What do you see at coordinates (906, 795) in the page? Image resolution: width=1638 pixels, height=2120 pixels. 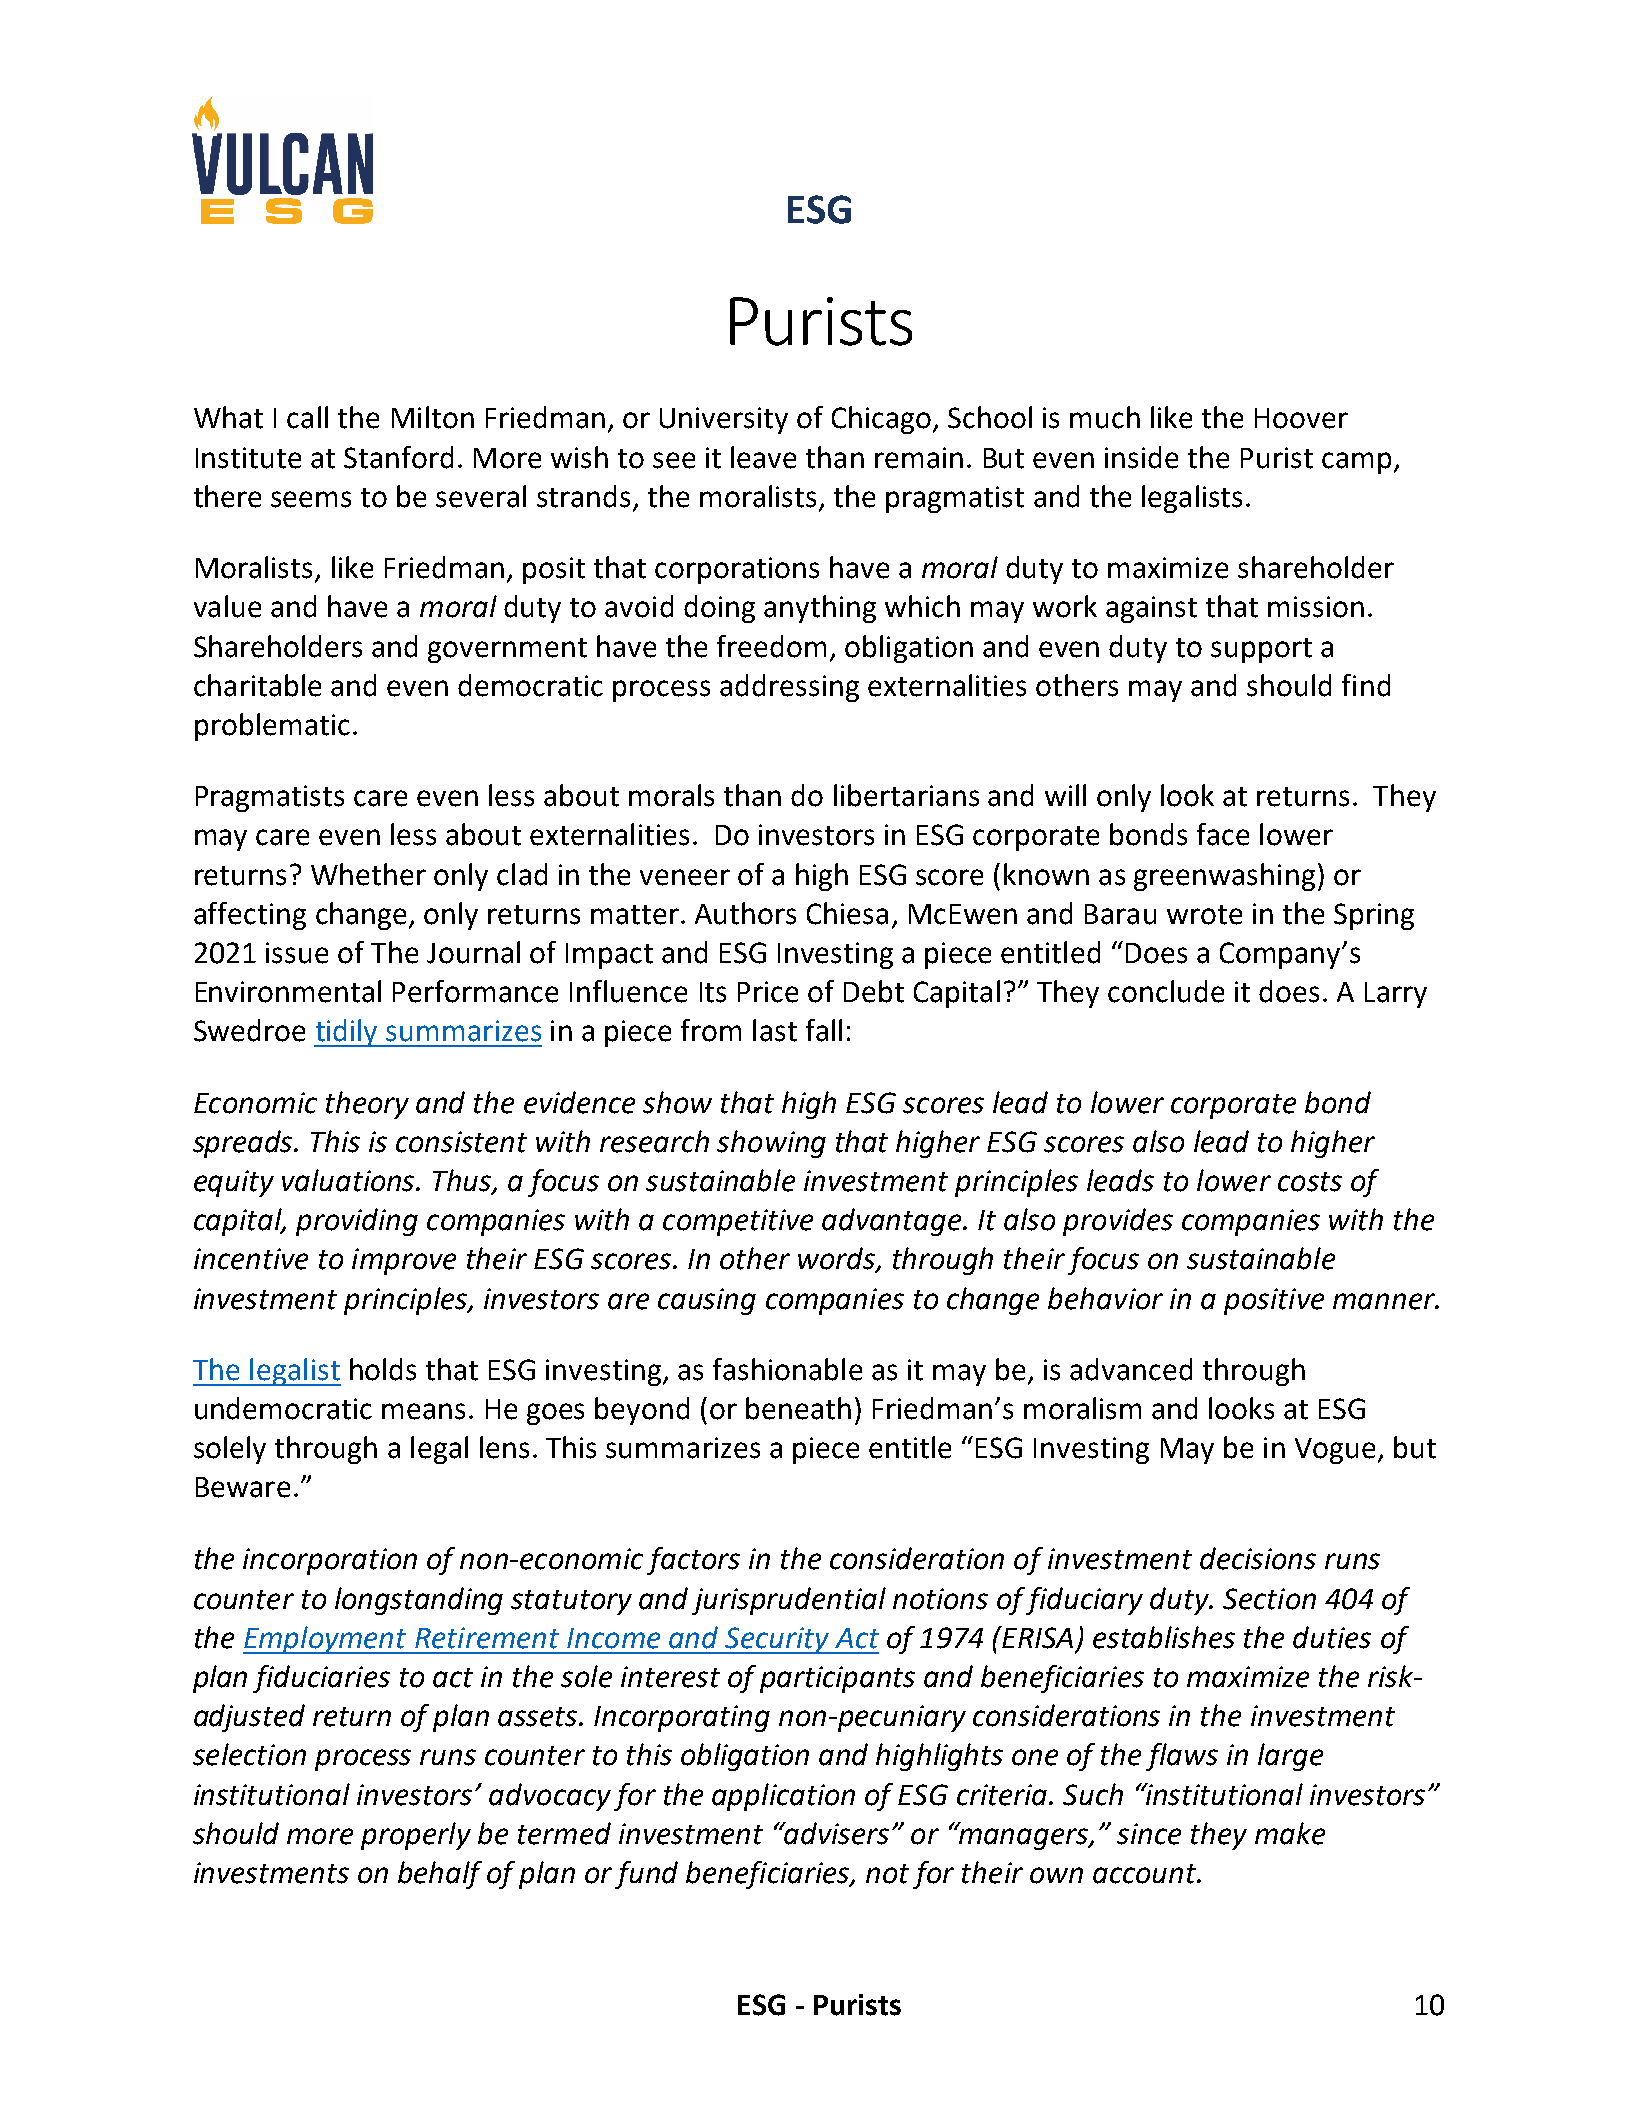 I see `libertarians` at bounding box center [906, 795].
